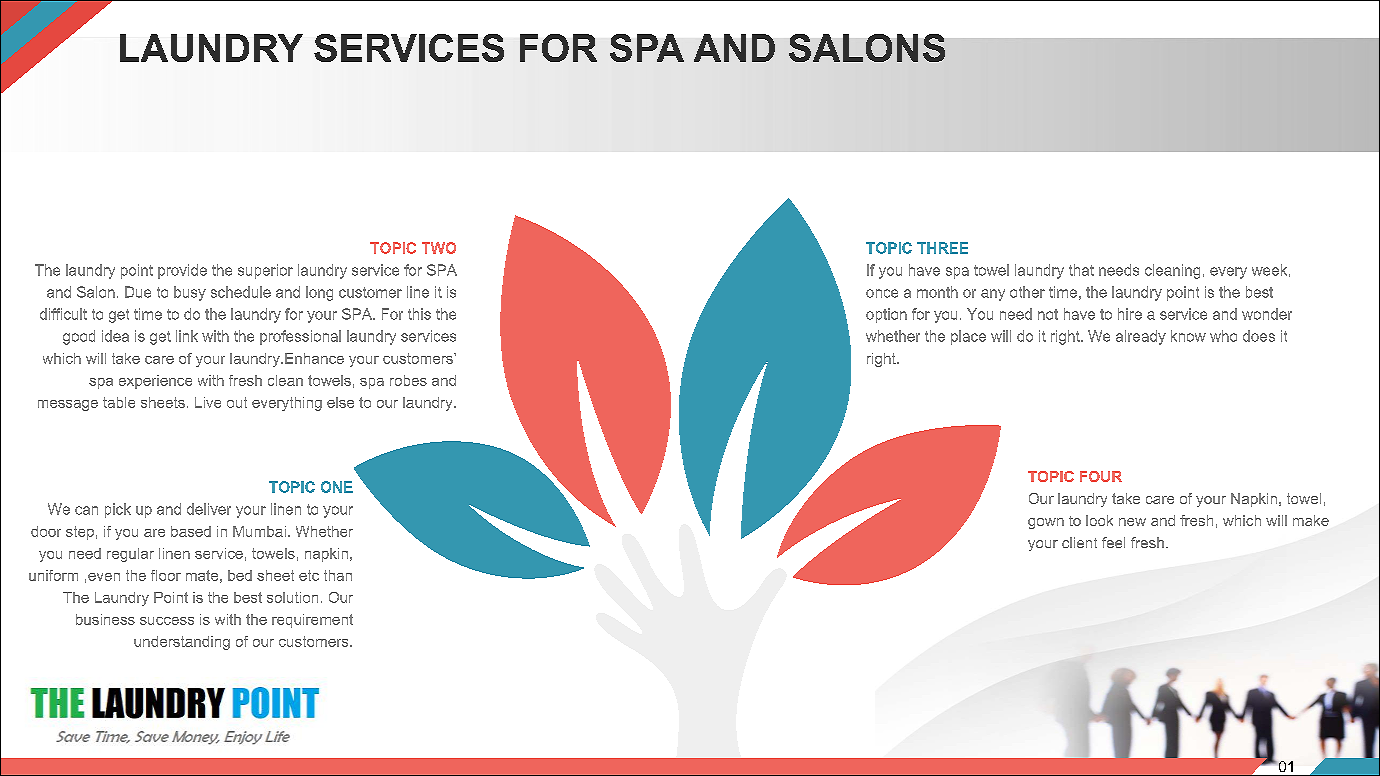 The height and width of the screenshot is (776, 1380). What do you see at coordinates (182, 271) in the screenshot?
I see `provide` at bounding box center [182, 271].
